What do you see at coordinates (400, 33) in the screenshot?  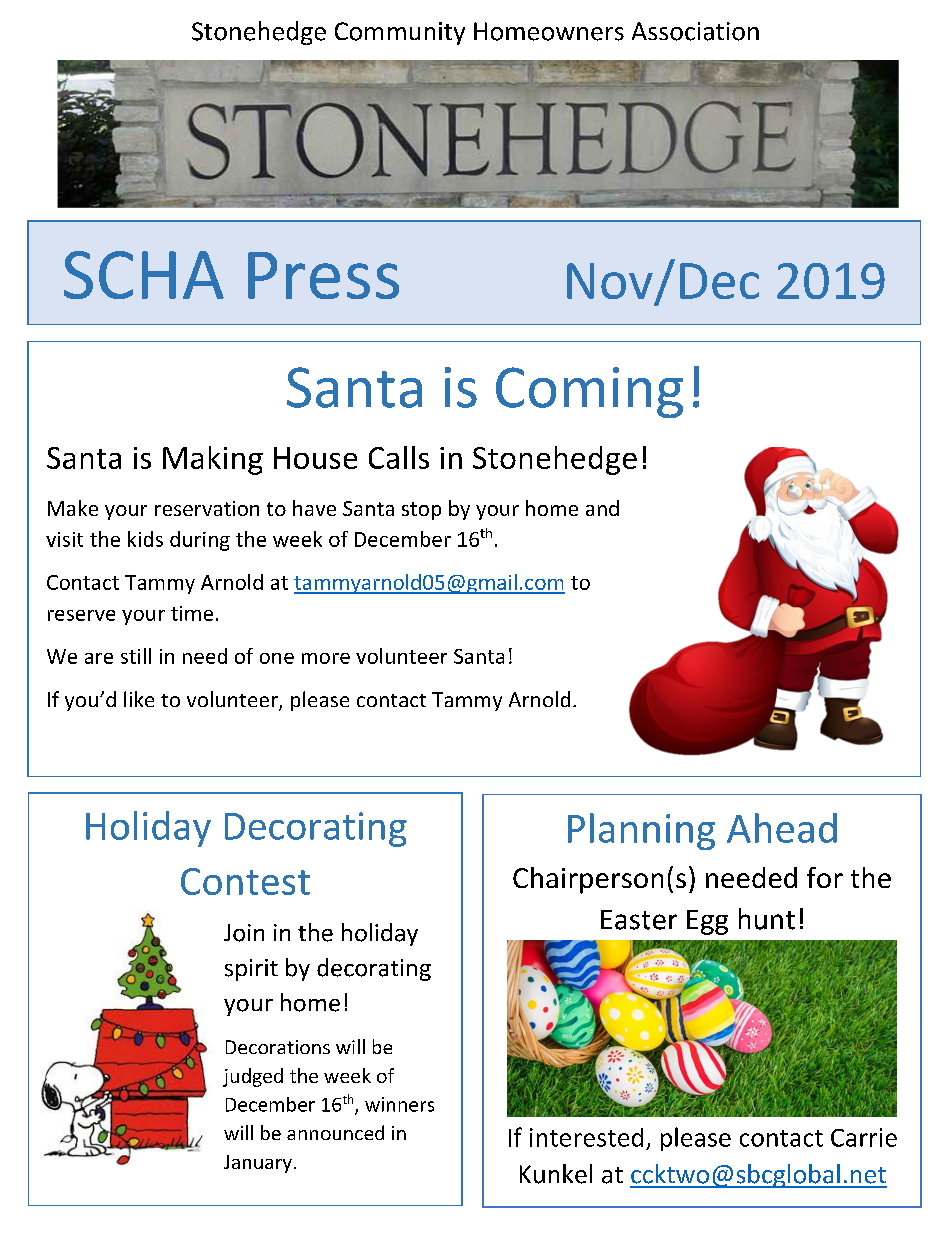 I see `Community` at bounding box center [400, 33].
